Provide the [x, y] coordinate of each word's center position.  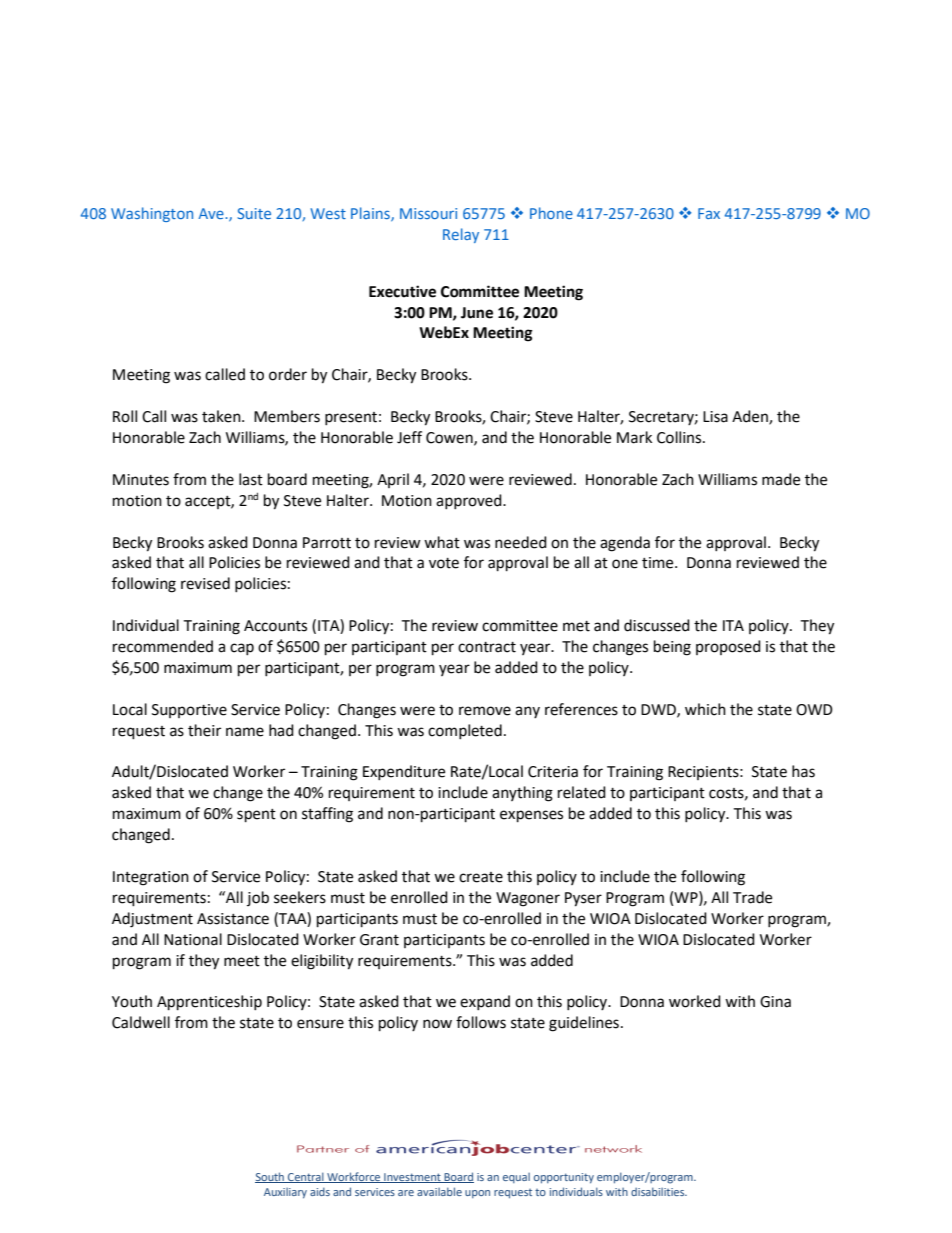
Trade [752, 897]
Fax [709, 213]
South [270, 1177]
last [251, 479]
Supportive [189, 711]
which [705, 709]
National [193, 939]
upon [477, 1194]
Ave [212, 213]
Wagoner [528, 899]
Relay [461, 235]
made [781, 479]
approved [470, 501]
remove [485, 711]
